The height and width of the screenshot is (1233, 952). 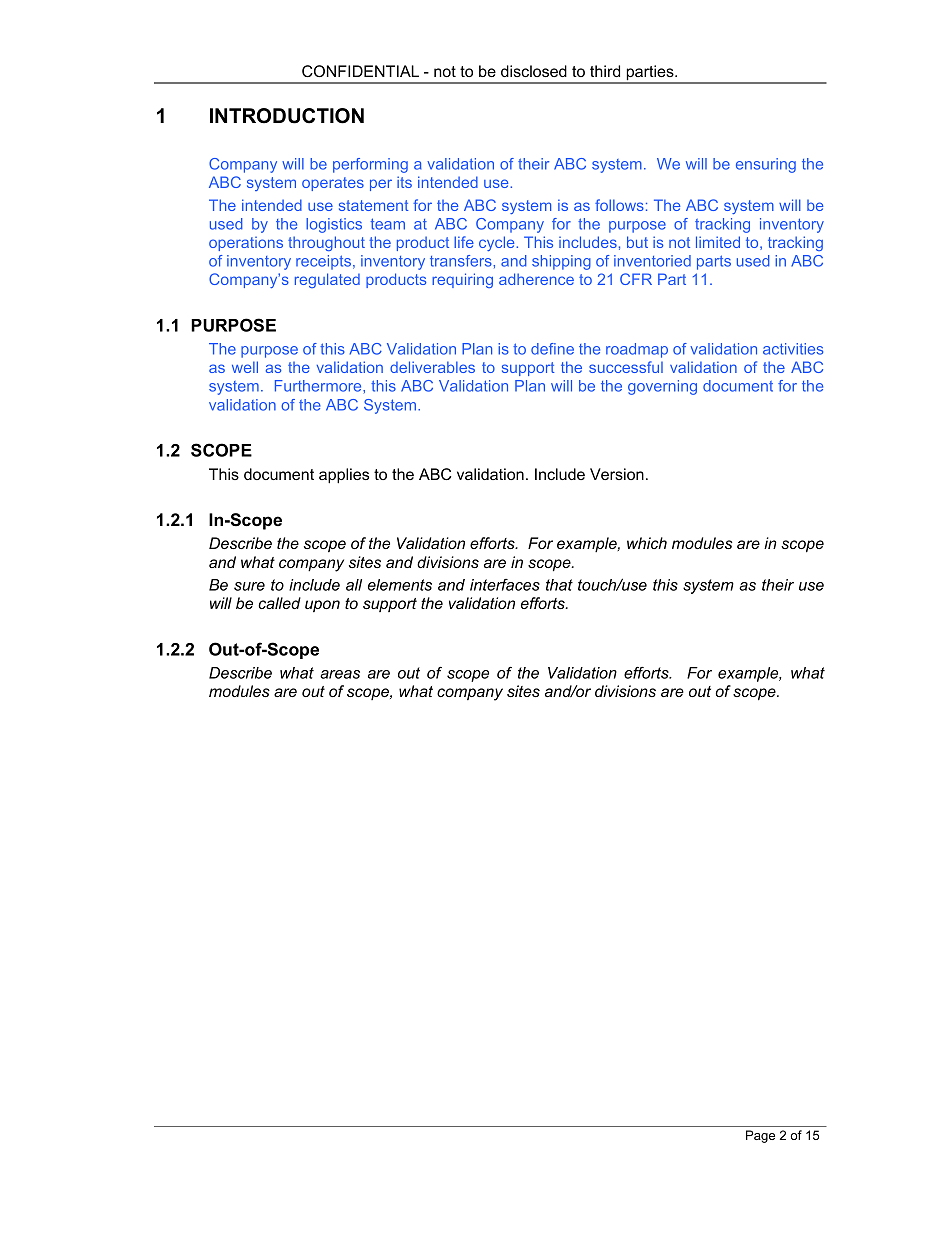 What do you see at coordinates (766, 165) in the screenshot?
I see `ensuring` at bounding box center [766, 165].
